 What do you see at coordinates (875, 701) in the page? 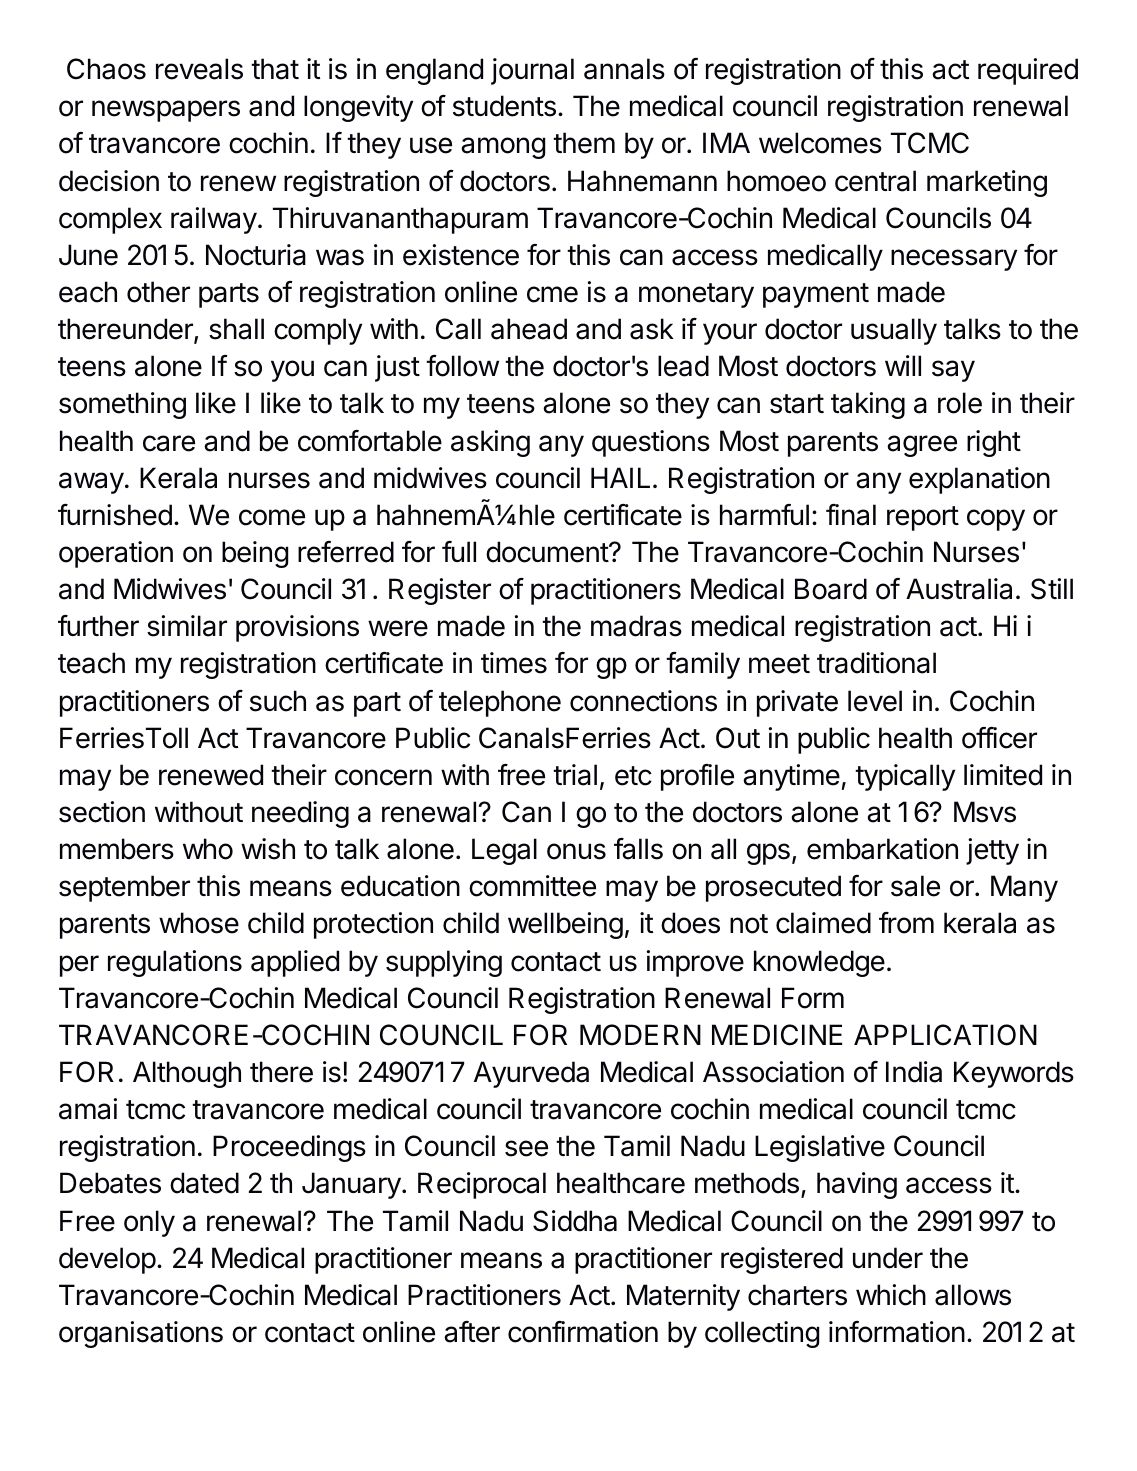
I see `level` at bounding box center [875, 701].
